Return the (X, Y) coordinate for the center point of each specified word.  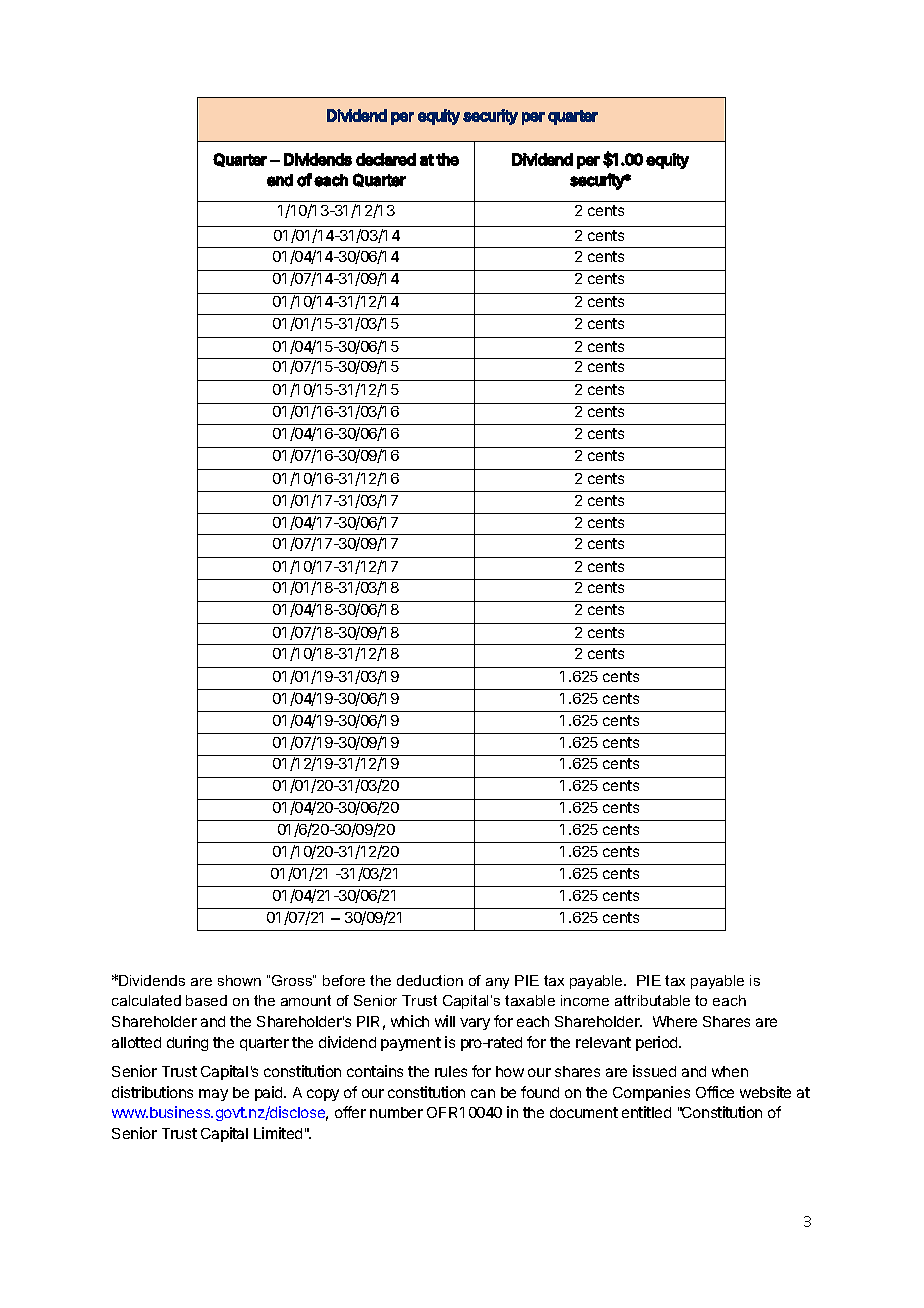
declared (386, 159)
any (497, 983)
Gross (293, 980)
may (213, 1095)
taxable (530, 1000)
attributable (652, 1000)
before (344, 980)
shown (239, 980)
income (585, 1000)
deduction (430, 980)
